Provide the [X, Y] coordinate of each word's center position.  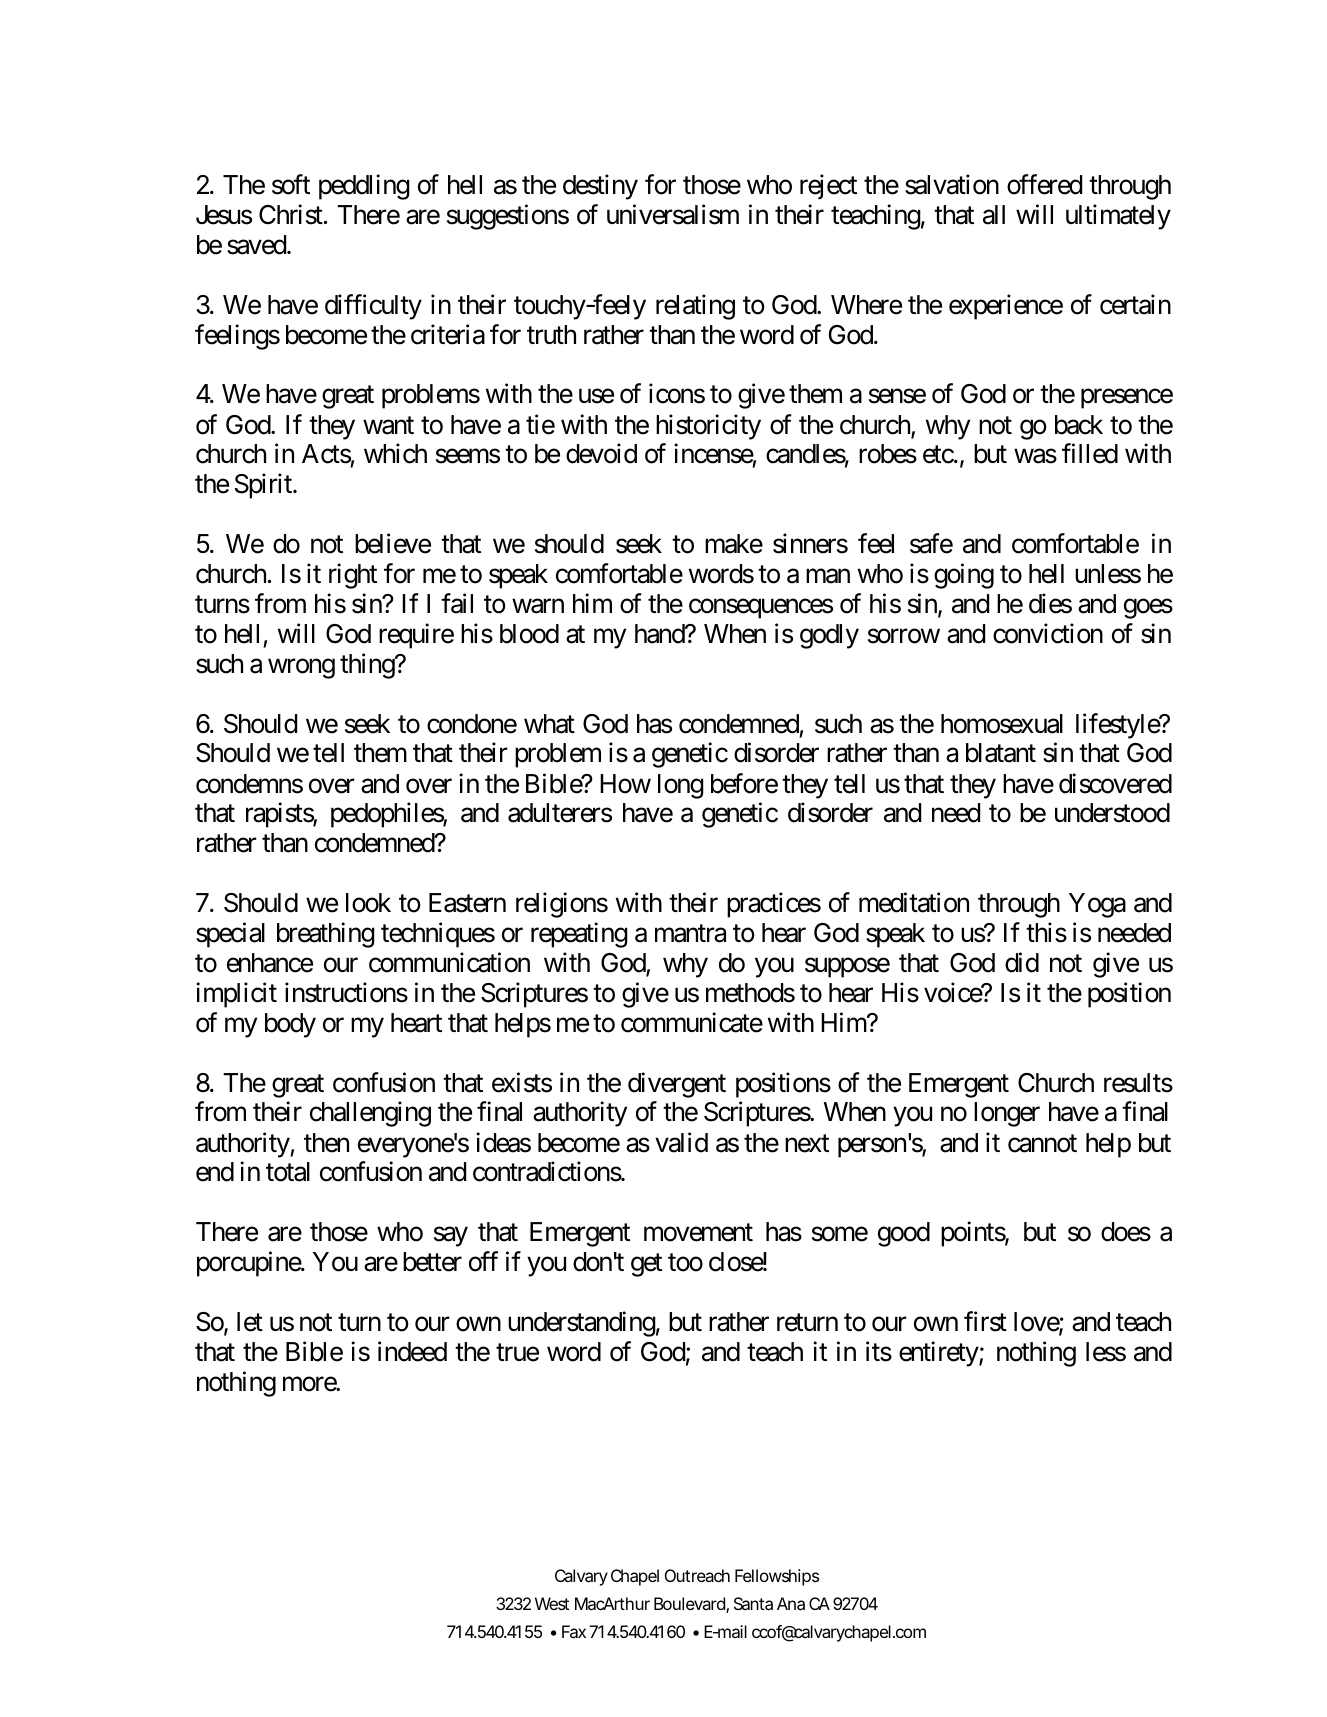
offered [1044, 185]
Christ [291, 214]
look [368, 903]
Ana [791, 1603]
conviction [1048, 633]
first [985, 1321]
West [552, 1603]
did [1022, 962]
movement [698, 1233]
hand [660, 634]
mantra [690, 934]
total [288, 1172]
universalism [673, 214]
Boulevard [690, 1605]
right [353, 576]
